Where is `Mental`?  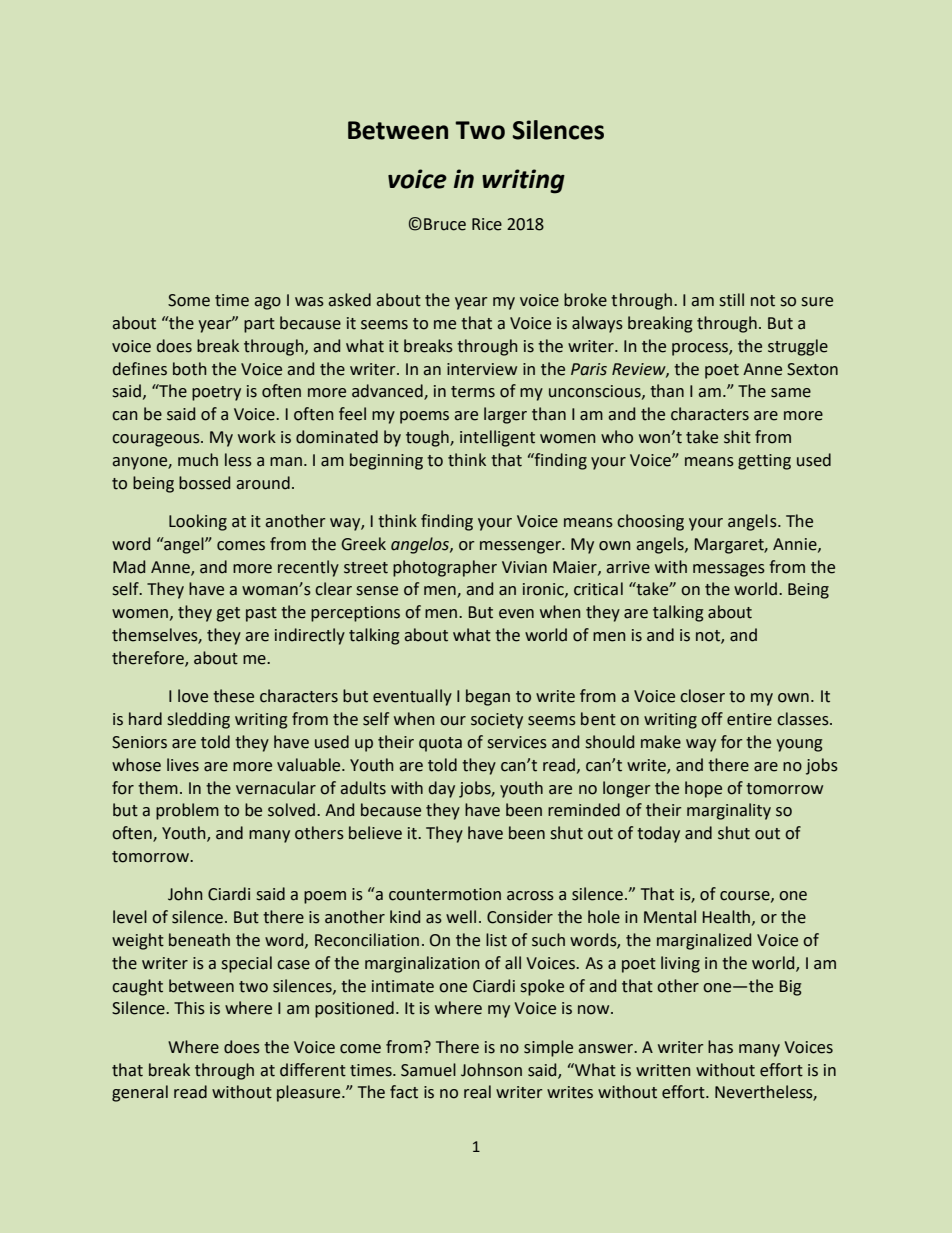 Mental is located at coordinates (670, 917).
